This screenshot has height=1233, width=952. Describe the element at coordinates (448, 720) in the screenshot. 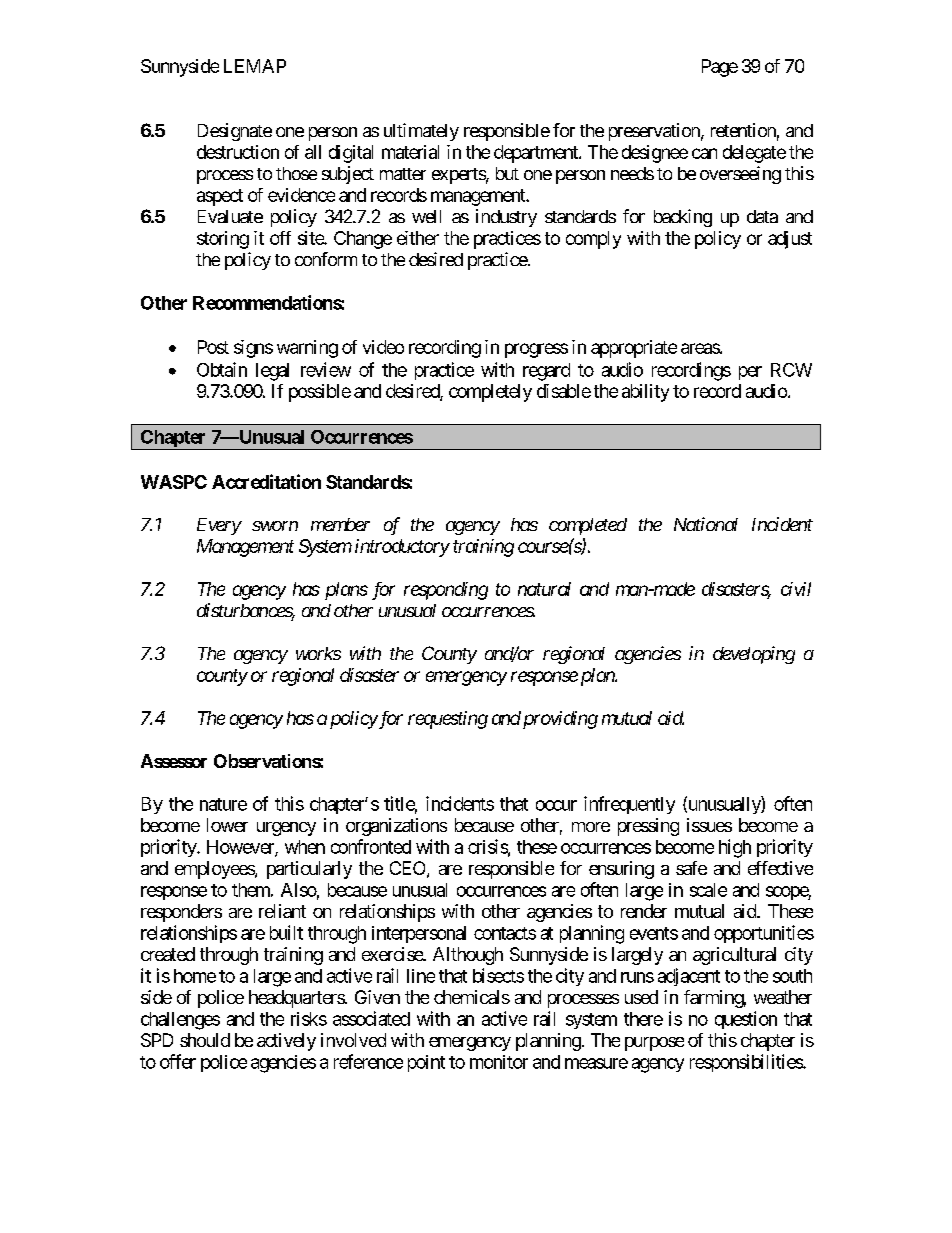

I see `requesting` at that location.
